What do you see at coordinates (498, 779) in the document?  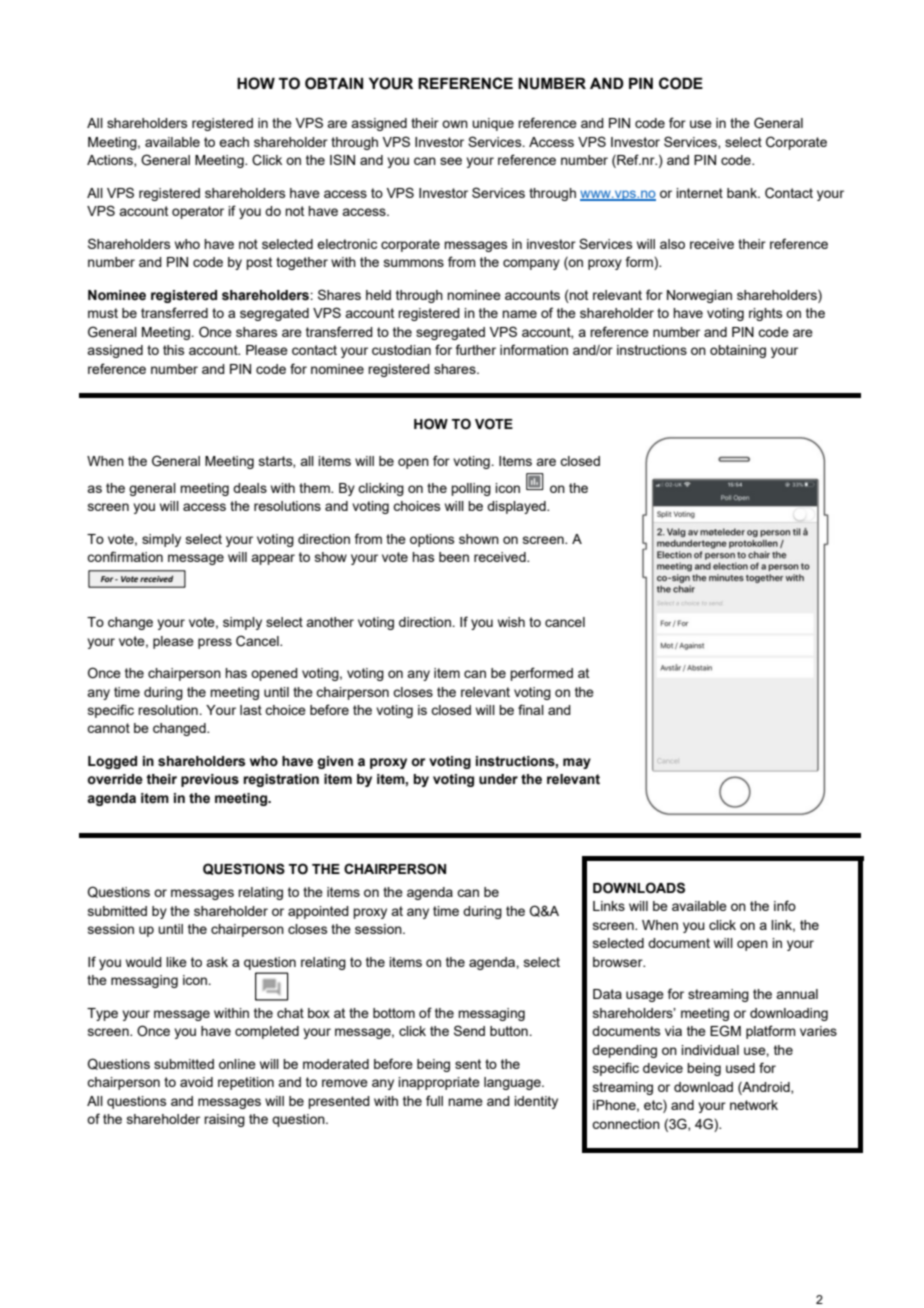 I see `under` at bounding box center [498, 779].
